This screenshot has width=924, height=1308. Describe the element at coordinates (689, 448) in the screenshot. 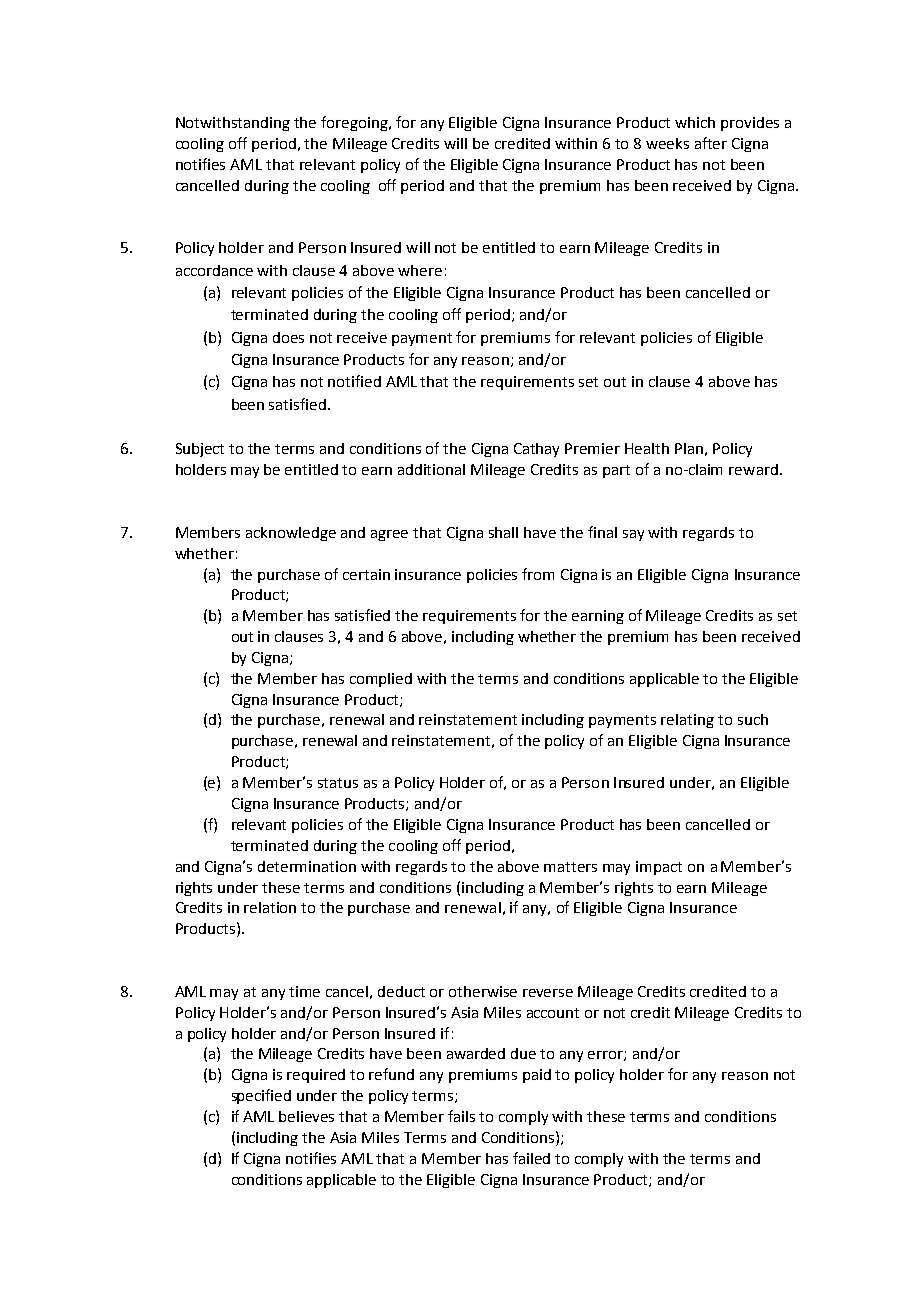

I see `Plan` at that location.
